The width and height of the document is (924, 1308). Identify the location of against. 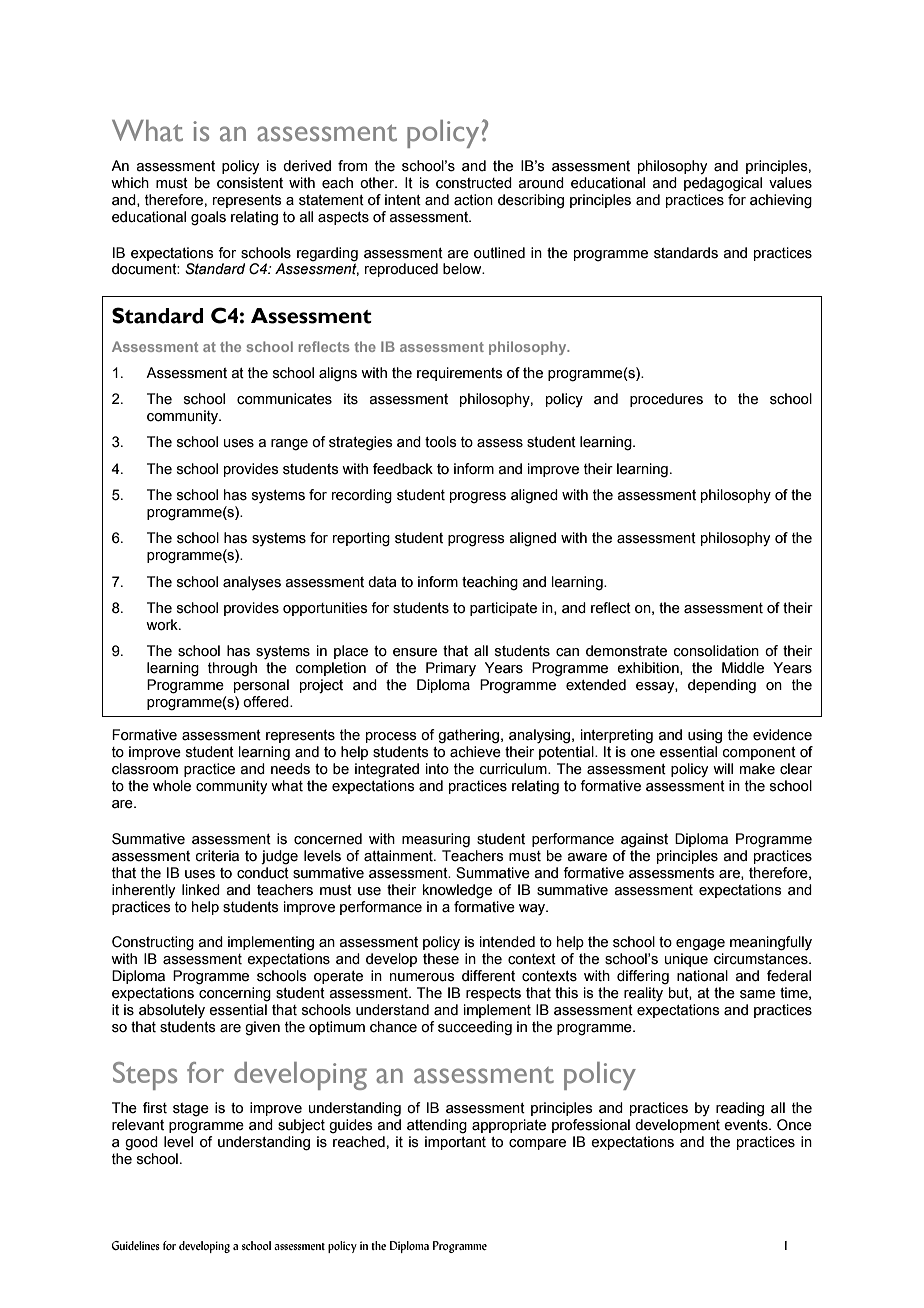
(644, 840).
